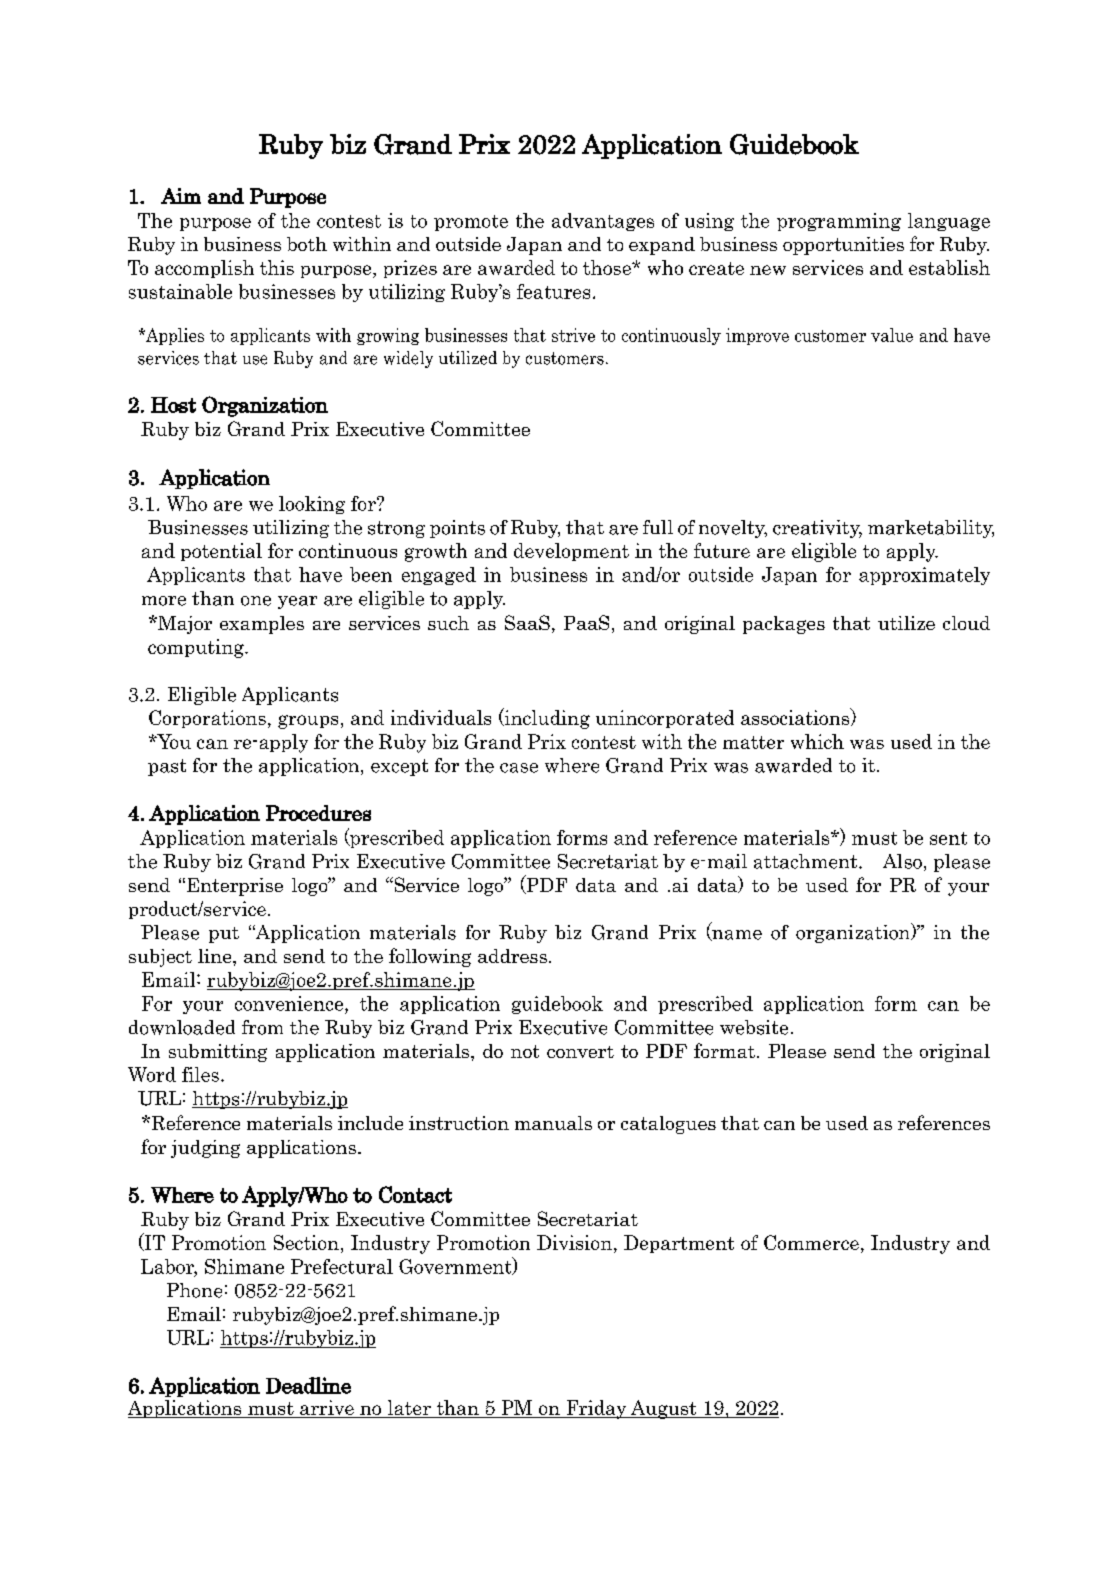  I want to click on case, so click(519, 768).
